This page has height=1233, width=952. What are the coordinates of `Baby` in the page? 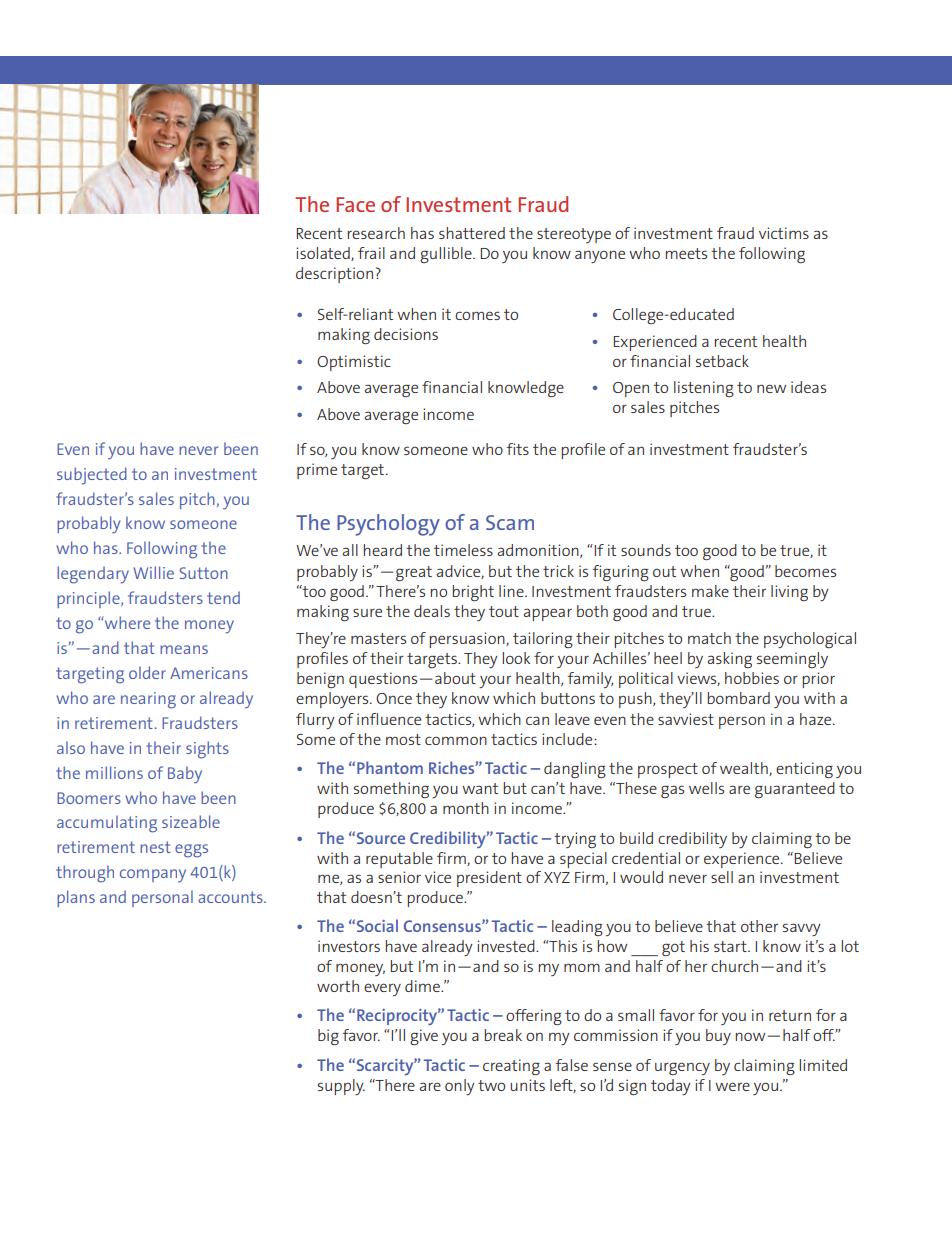 It's located at (185, 775).
